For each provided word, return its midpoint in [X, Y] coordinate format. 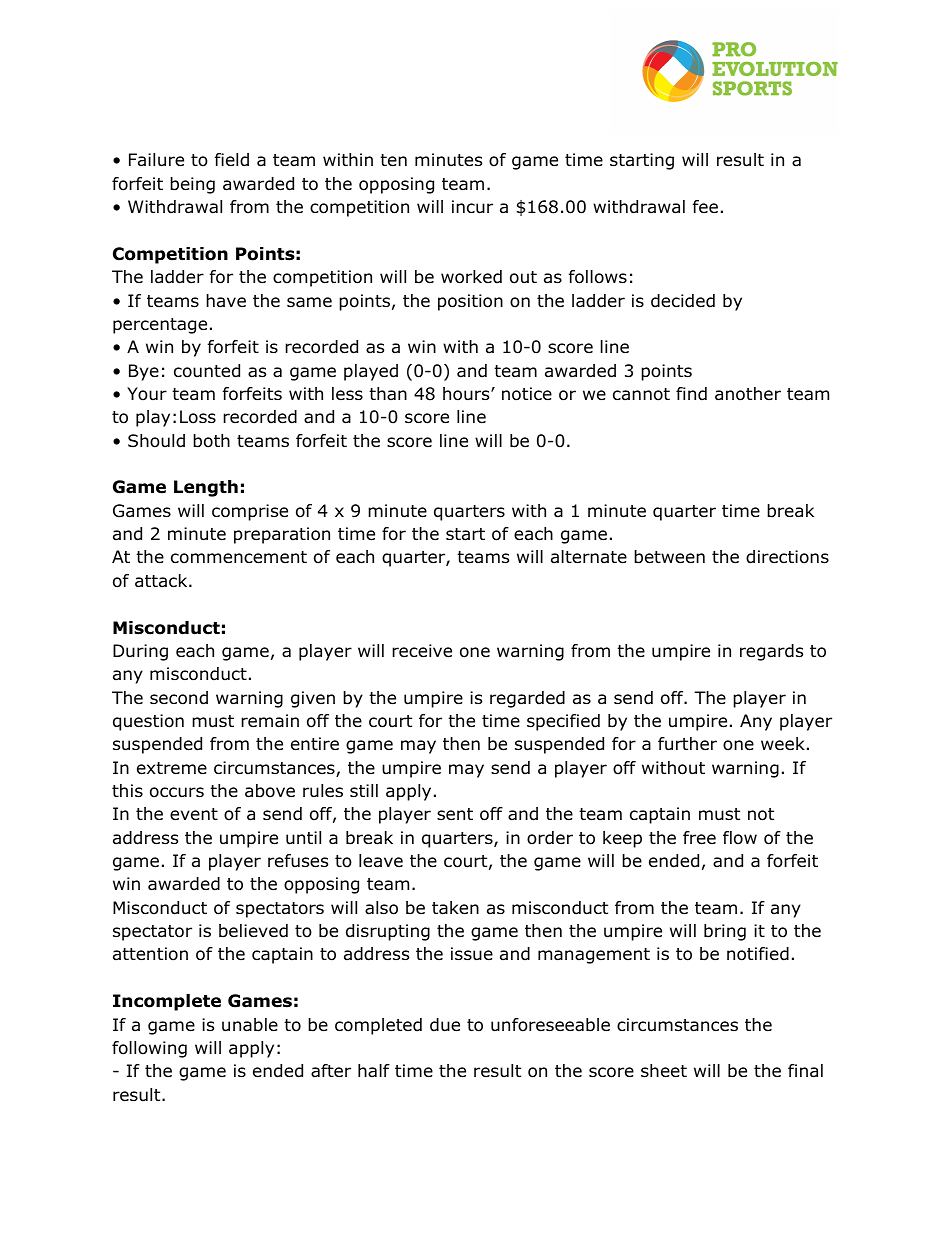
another [748, 394]
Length [206, 488]
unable [250, 1025]
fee [705, 206]
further [687, 744]
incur [472, 207]
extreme [172, 768]
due [445, 1025]
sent [455, 814]
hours [467, 394]
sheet [664, 1071]
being [192, 185]
